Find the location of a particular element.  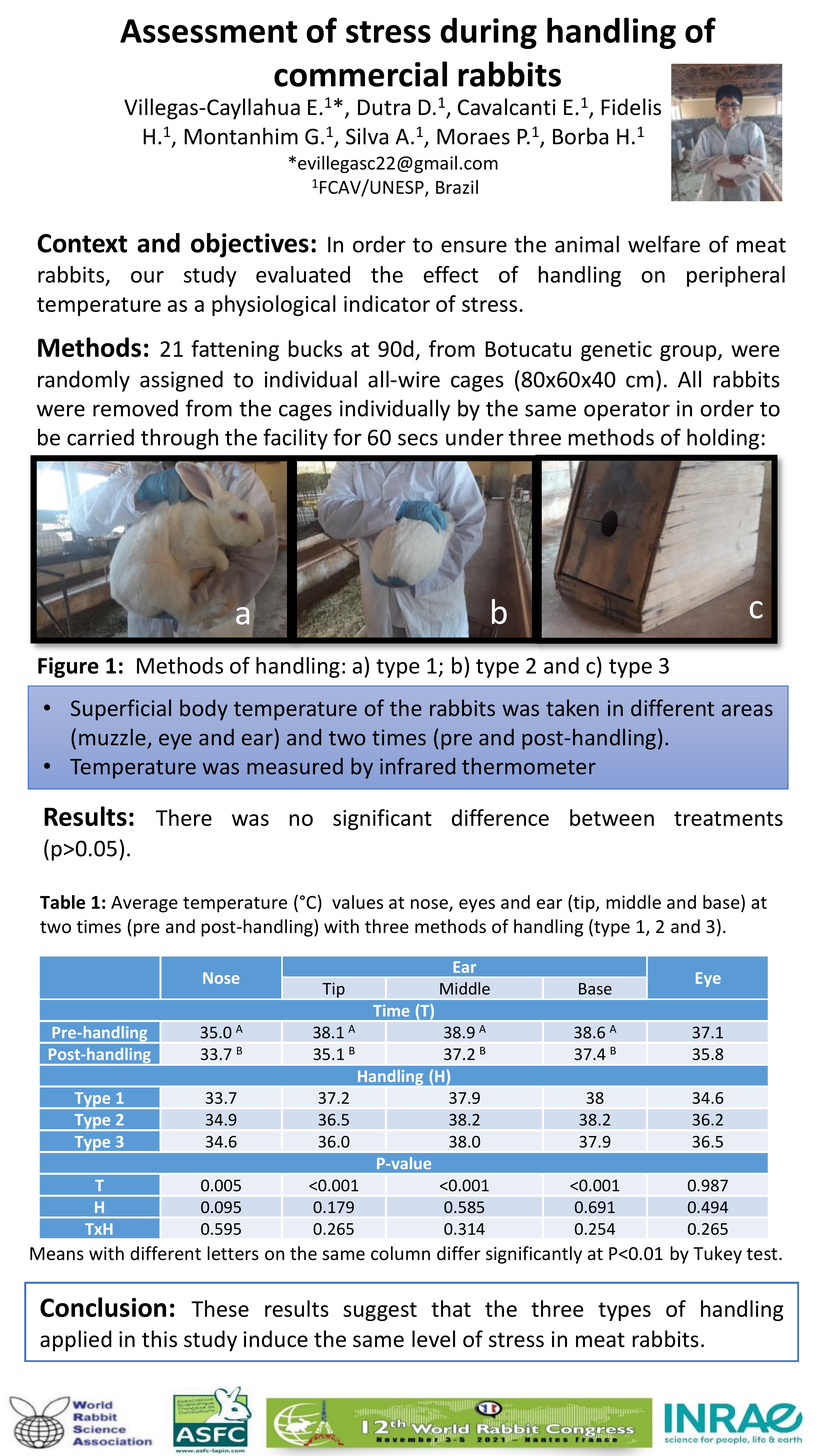

Assessment is located at coordinates (208, 31).
